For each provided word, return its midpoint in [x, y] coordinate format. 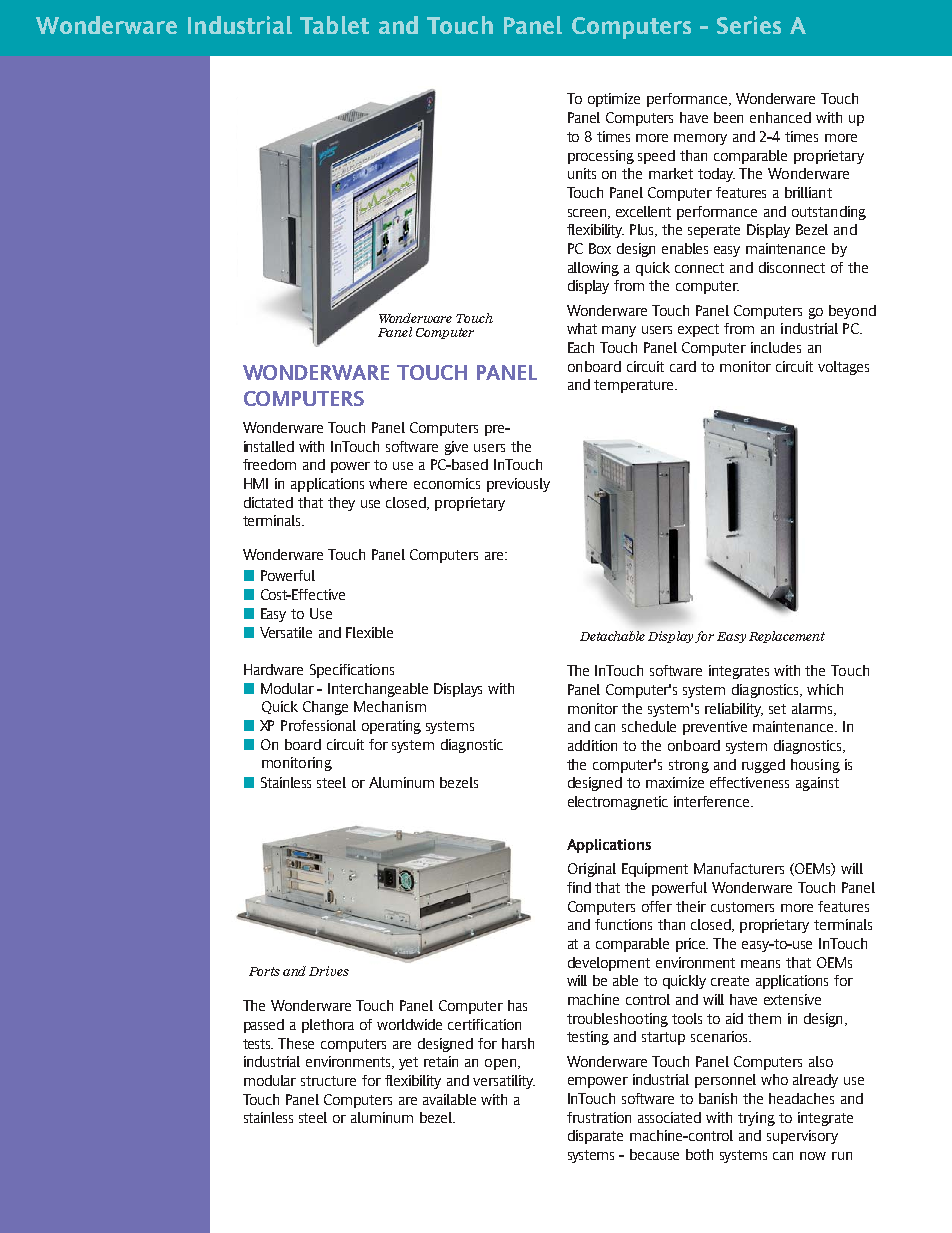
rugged [763, 766]
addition [592, 745]
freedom [269, 464]
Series [749, 25]
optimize [614, 100]
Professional [318, 725]
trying [756, 1119]
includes [776, 347]
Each [581, 347]
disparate [595, 1137]
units [582, 173]
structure [328, 1081]
